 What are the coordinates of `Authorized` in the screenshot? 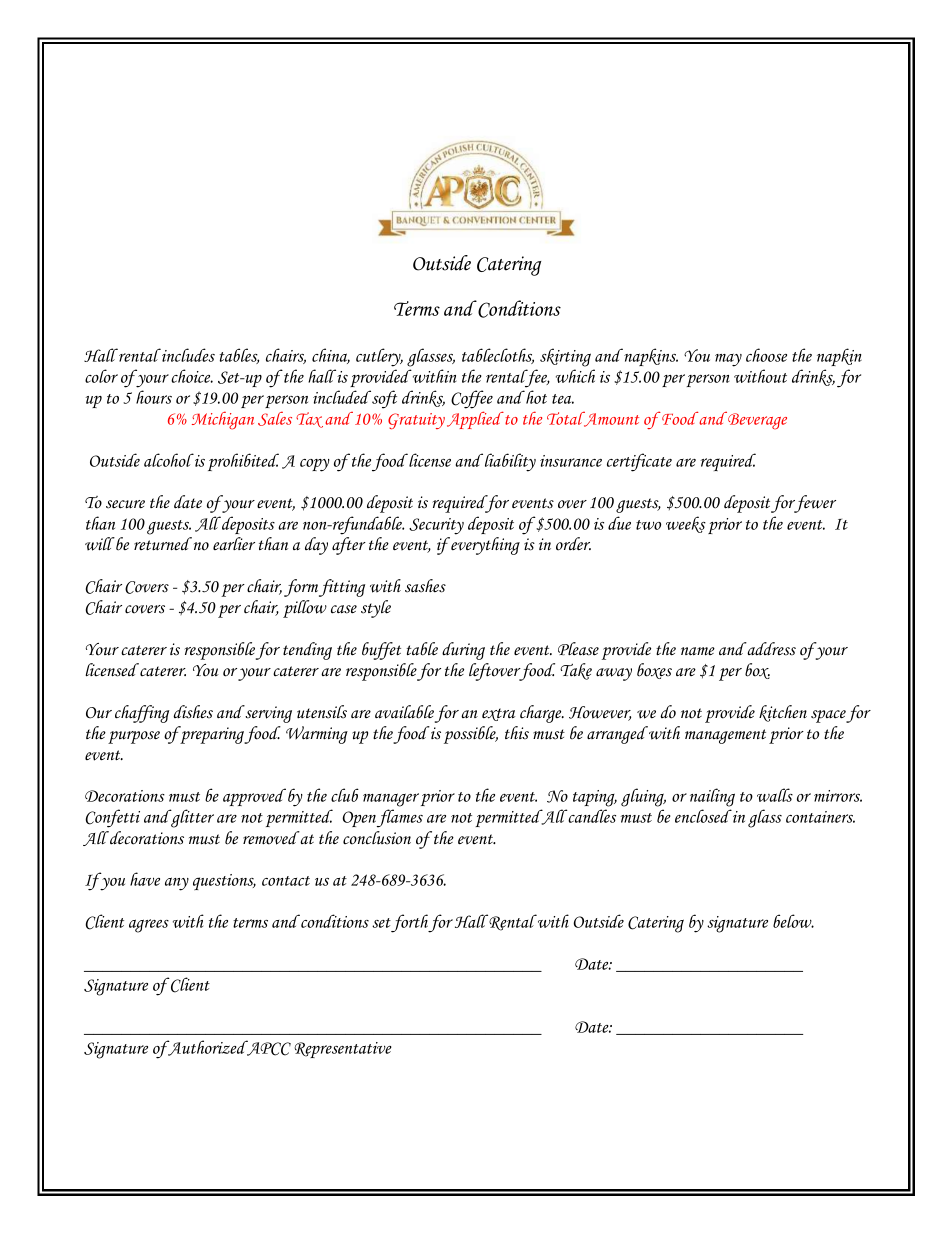 It's located at (208, 1048).
